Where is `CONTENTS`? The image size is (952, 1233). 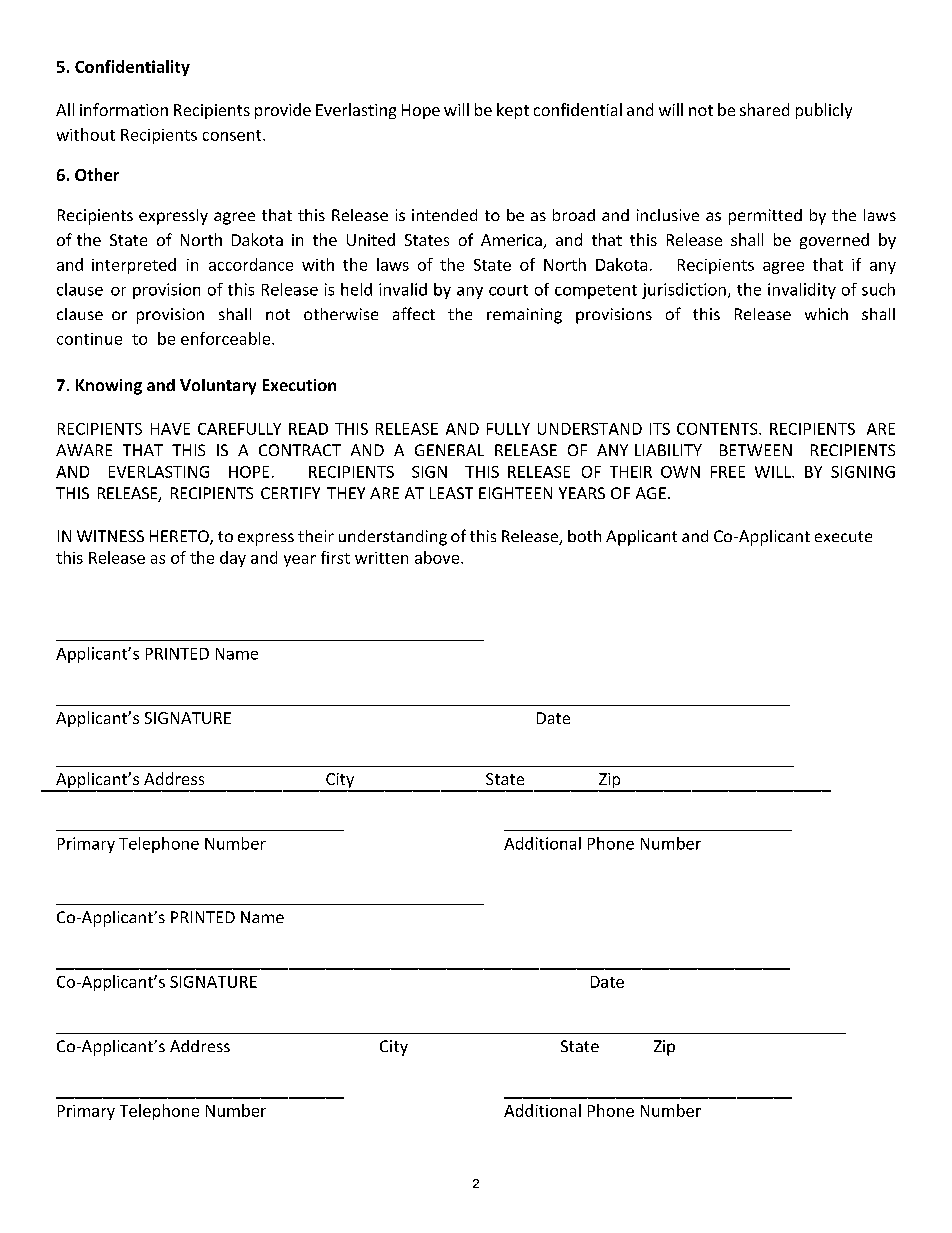 CONTENTS is located at coordinates (718, 429).
